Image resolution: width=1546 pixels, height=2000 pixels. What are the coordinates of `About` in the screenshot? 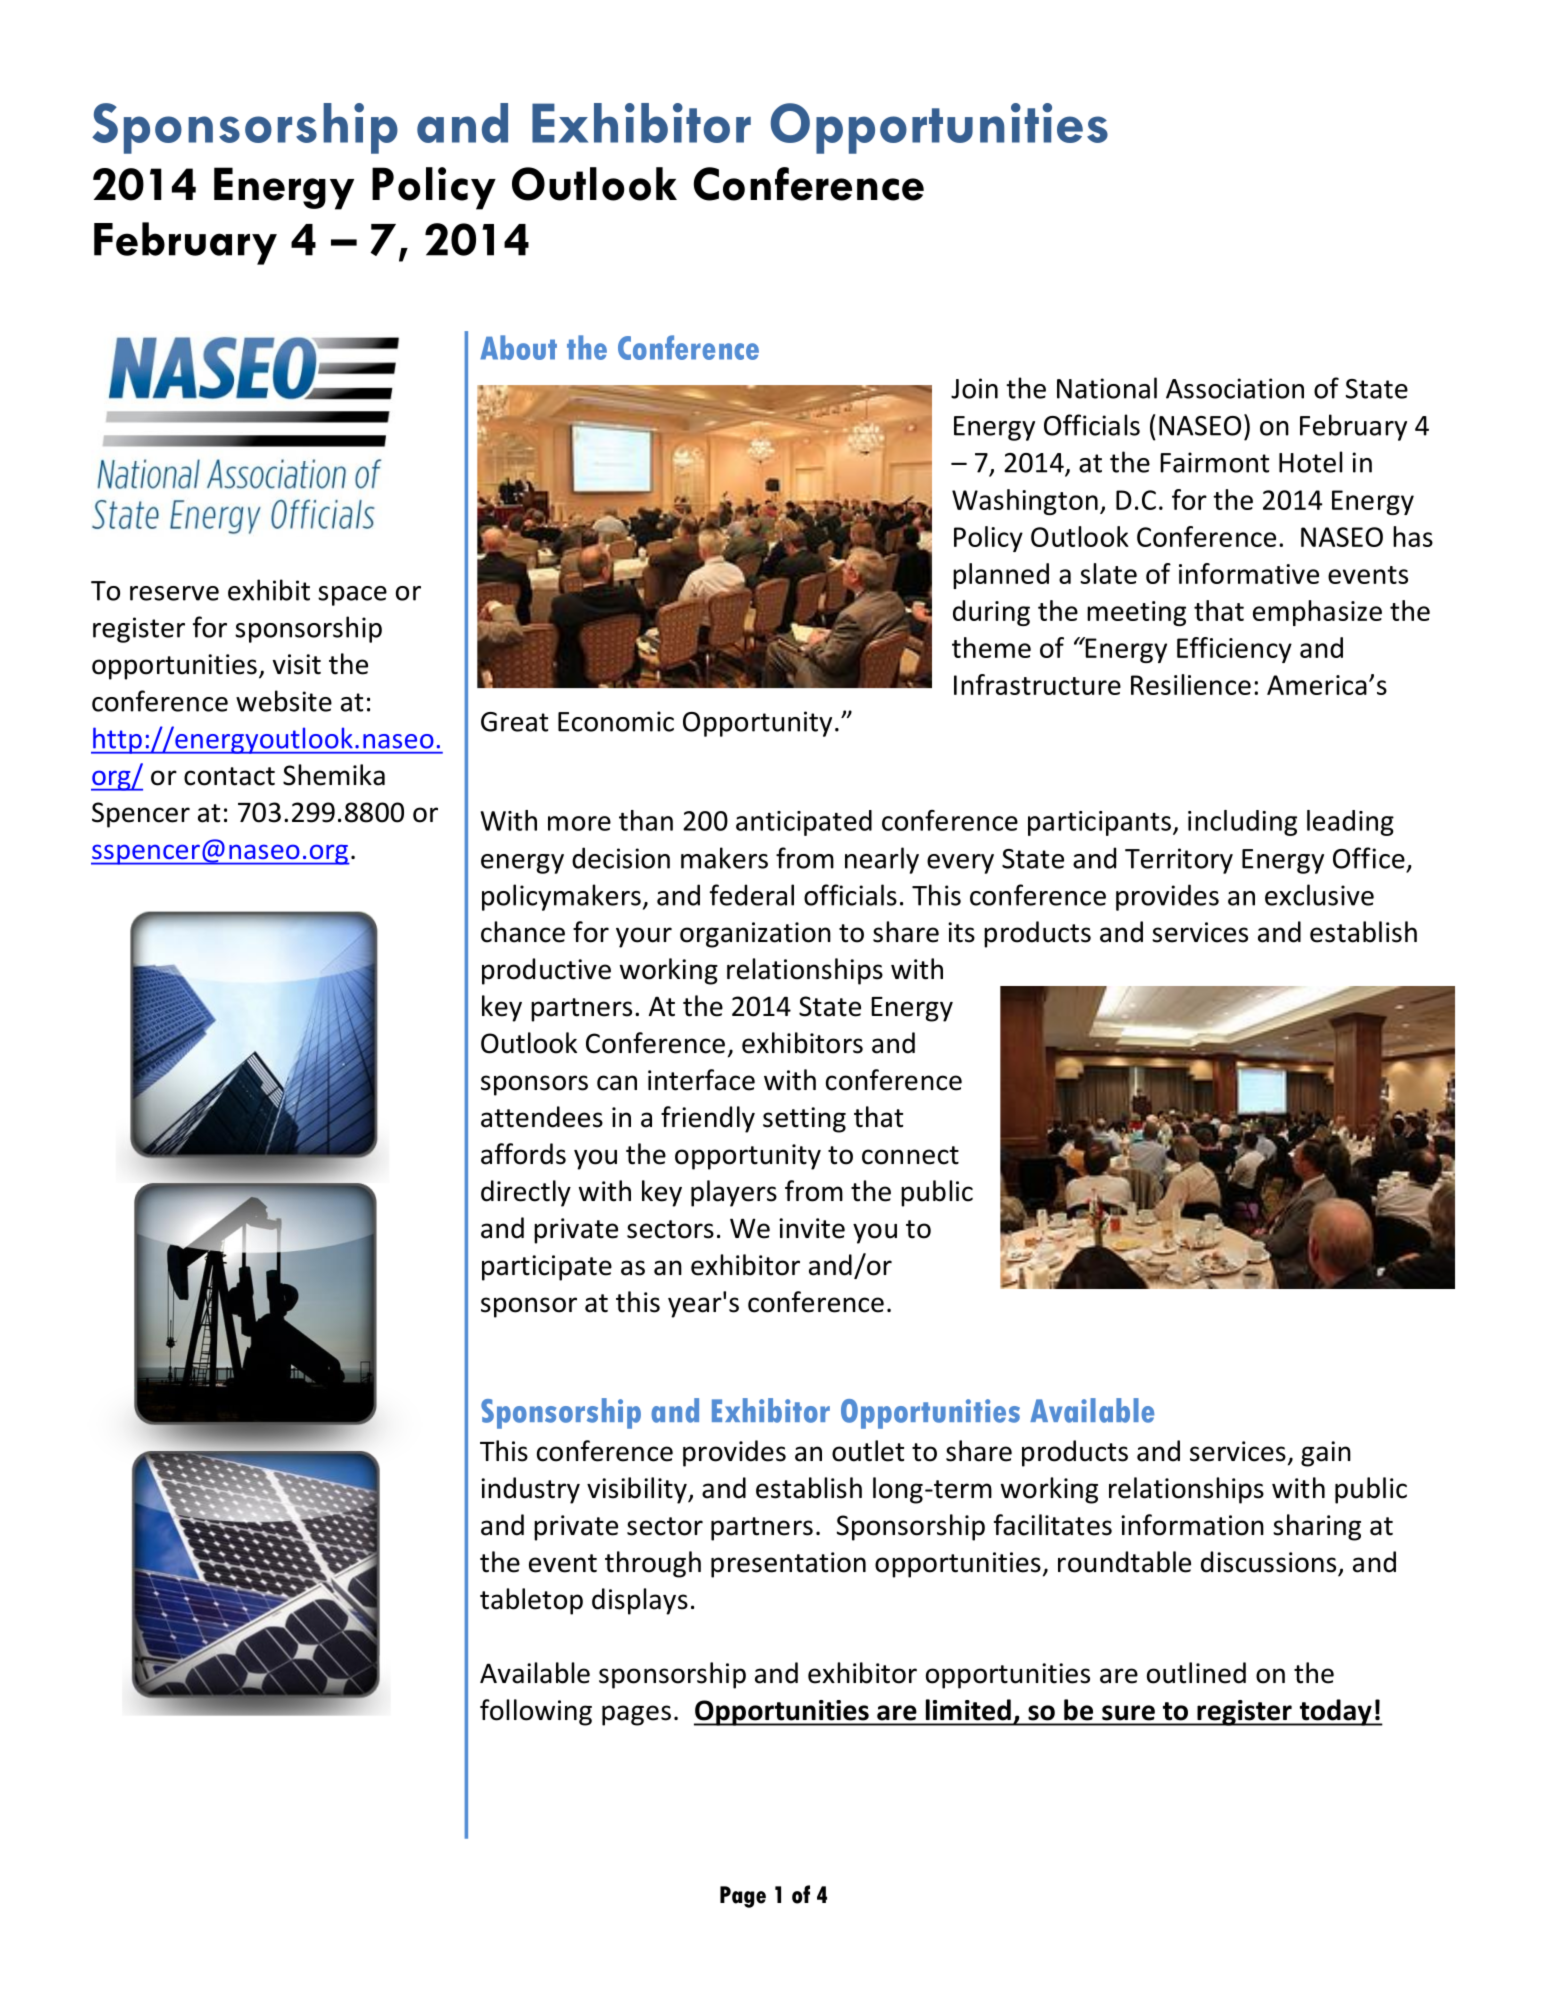 It's located at (518, 347).
